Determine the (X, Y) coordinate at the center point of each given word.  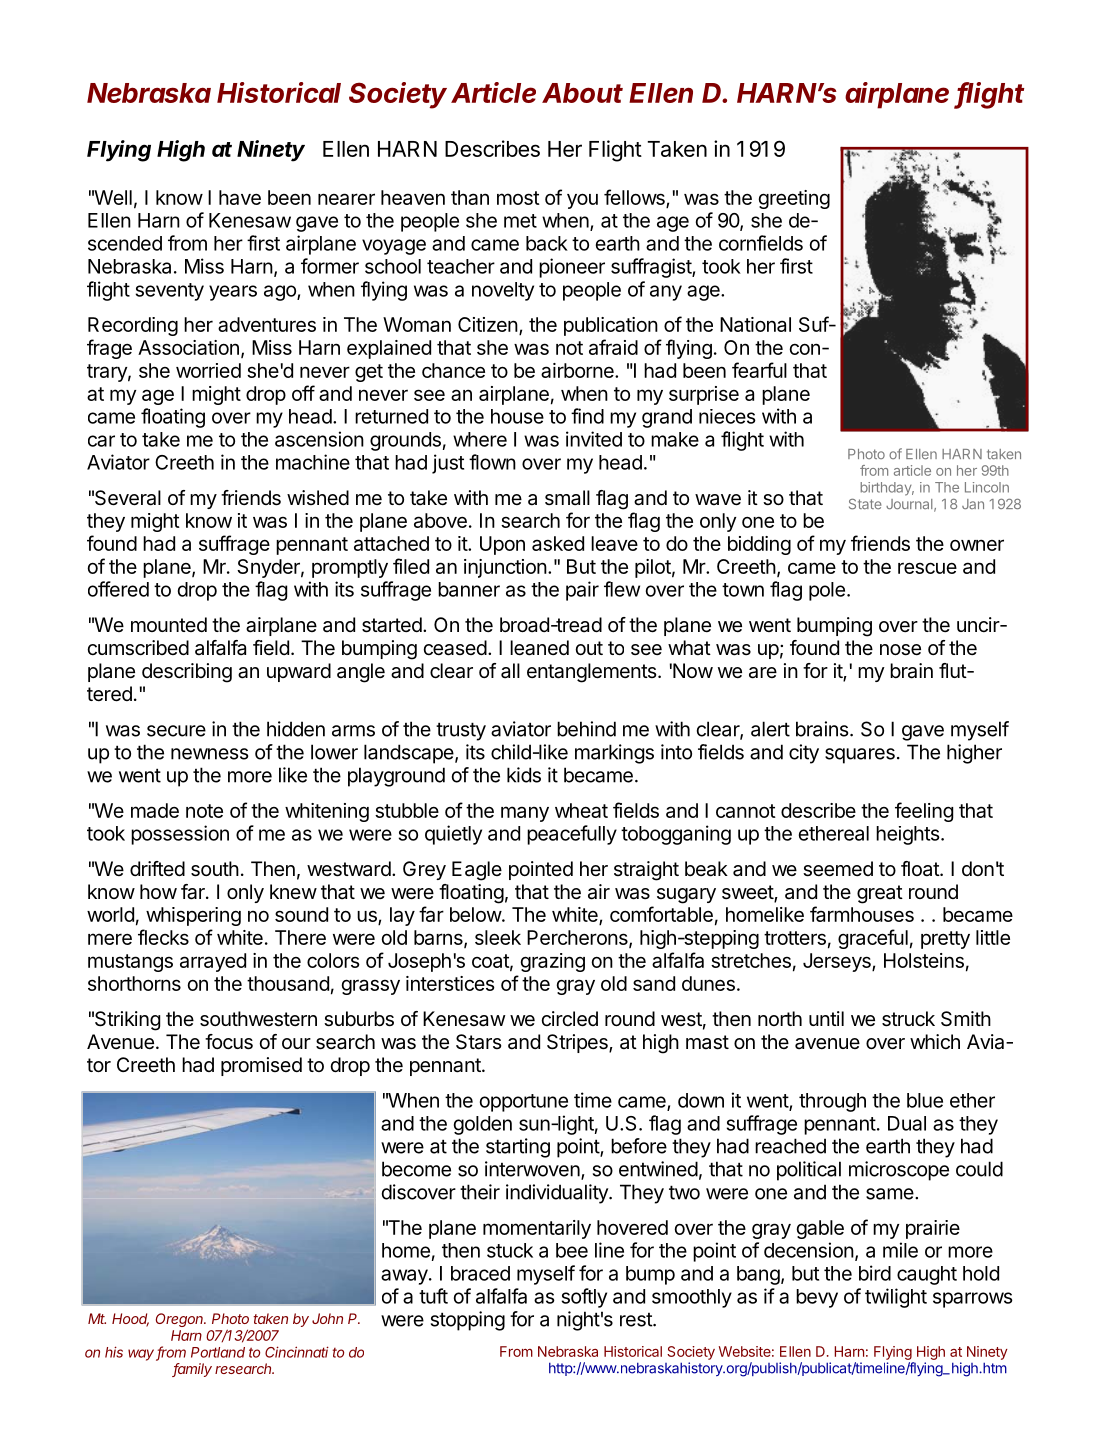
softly (584, 1298)
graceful (873, 939)
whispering (193, 916)
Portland (218, 1352)
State (865, 504)
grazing (553, 962)
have (240, 197)
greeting (794, 199)
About (582, 93)
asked (558, 543)
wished (318, 497)
